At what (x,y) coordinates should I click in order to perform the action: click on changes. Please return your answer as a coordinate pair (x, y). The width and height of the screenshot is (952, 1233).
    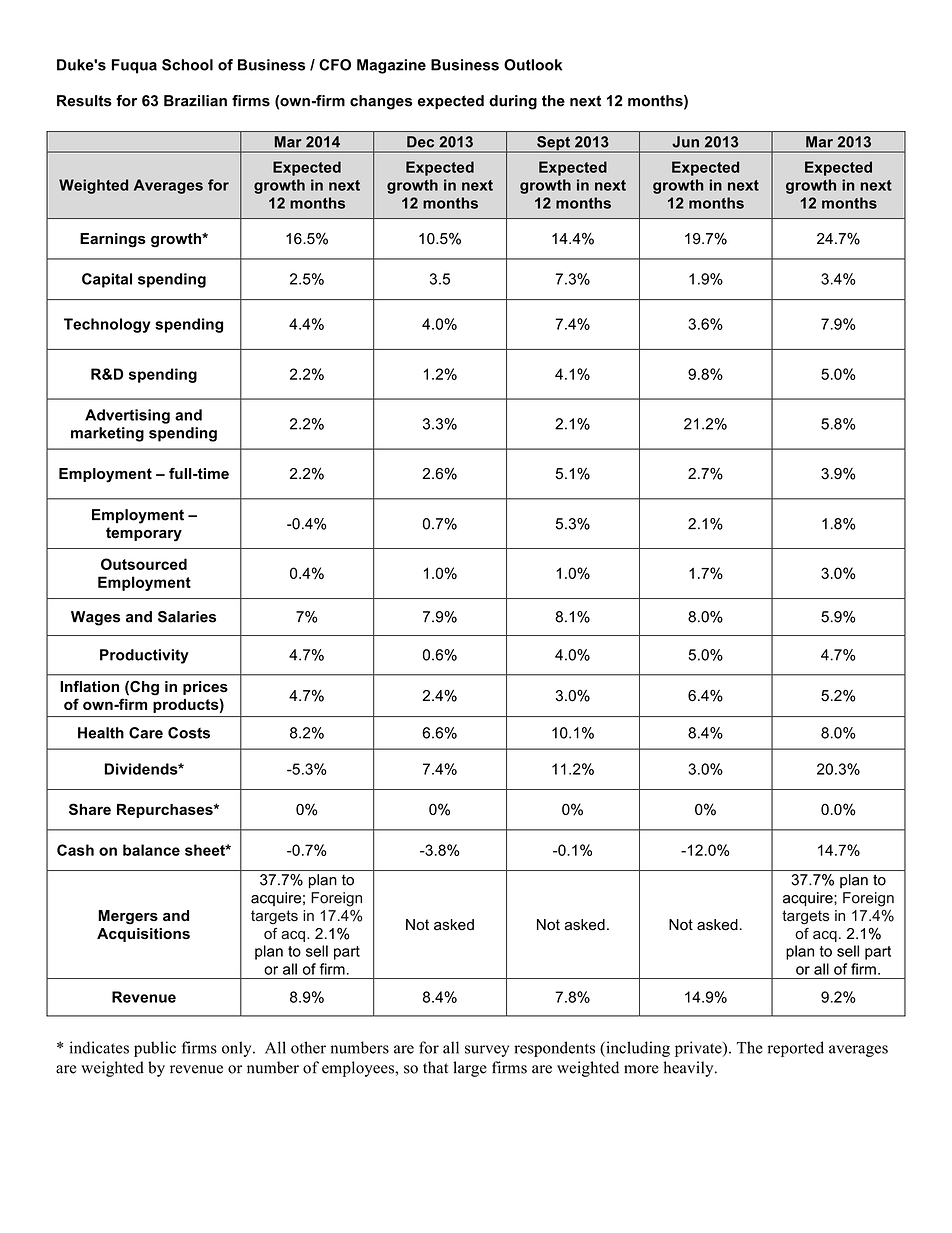
    Looking at the image, I should click on (381, 102).
